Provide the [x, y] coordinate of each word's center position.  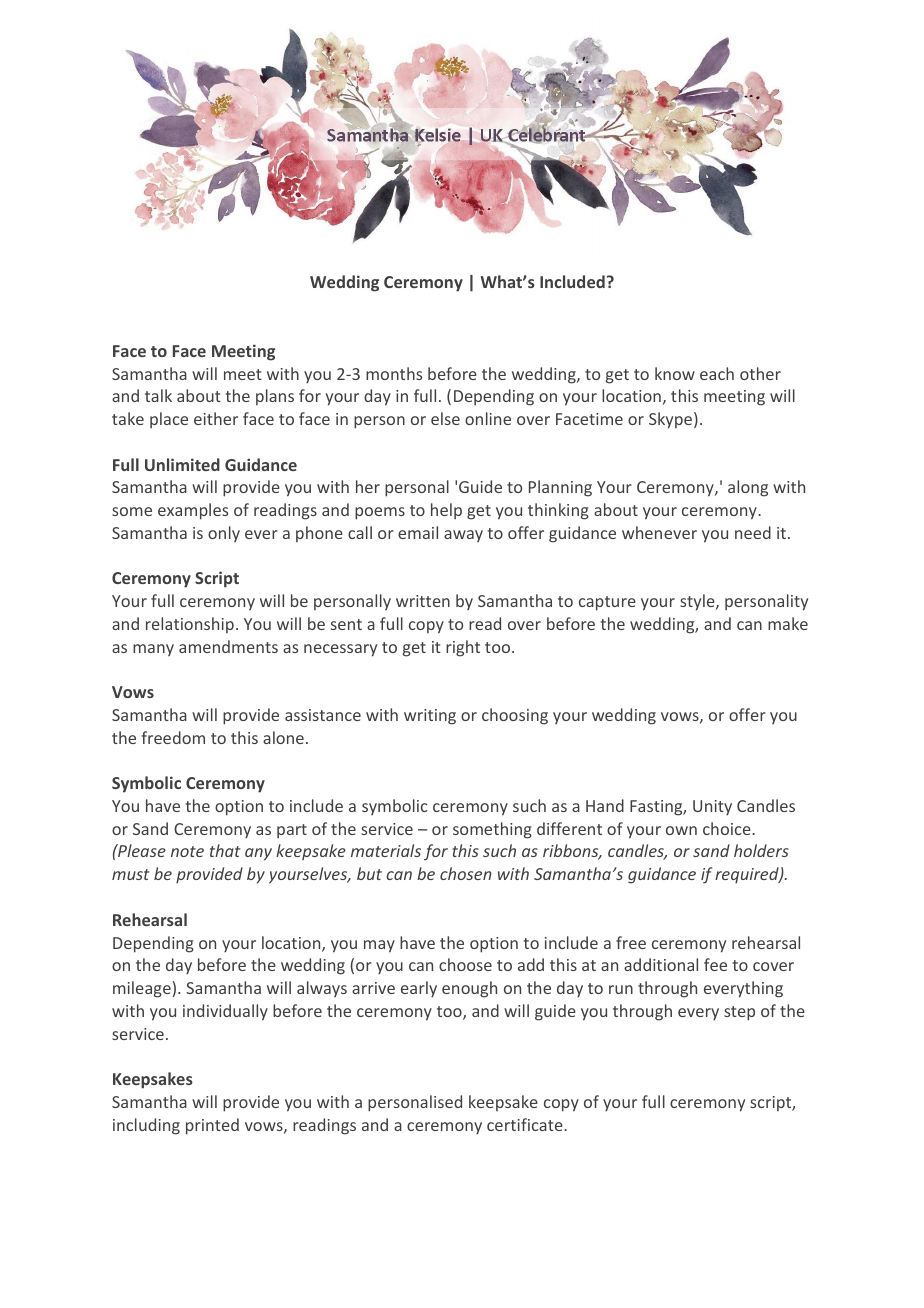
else [445, 418]
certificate [526, 1124]
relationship [190, 625]
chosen [466, 873]
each [717, 373]
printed [212, 1126]
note [187, 851]
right [463, 648]
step [739, 1013]
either [216, 418]
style [698, 602]
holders [761, 850]
